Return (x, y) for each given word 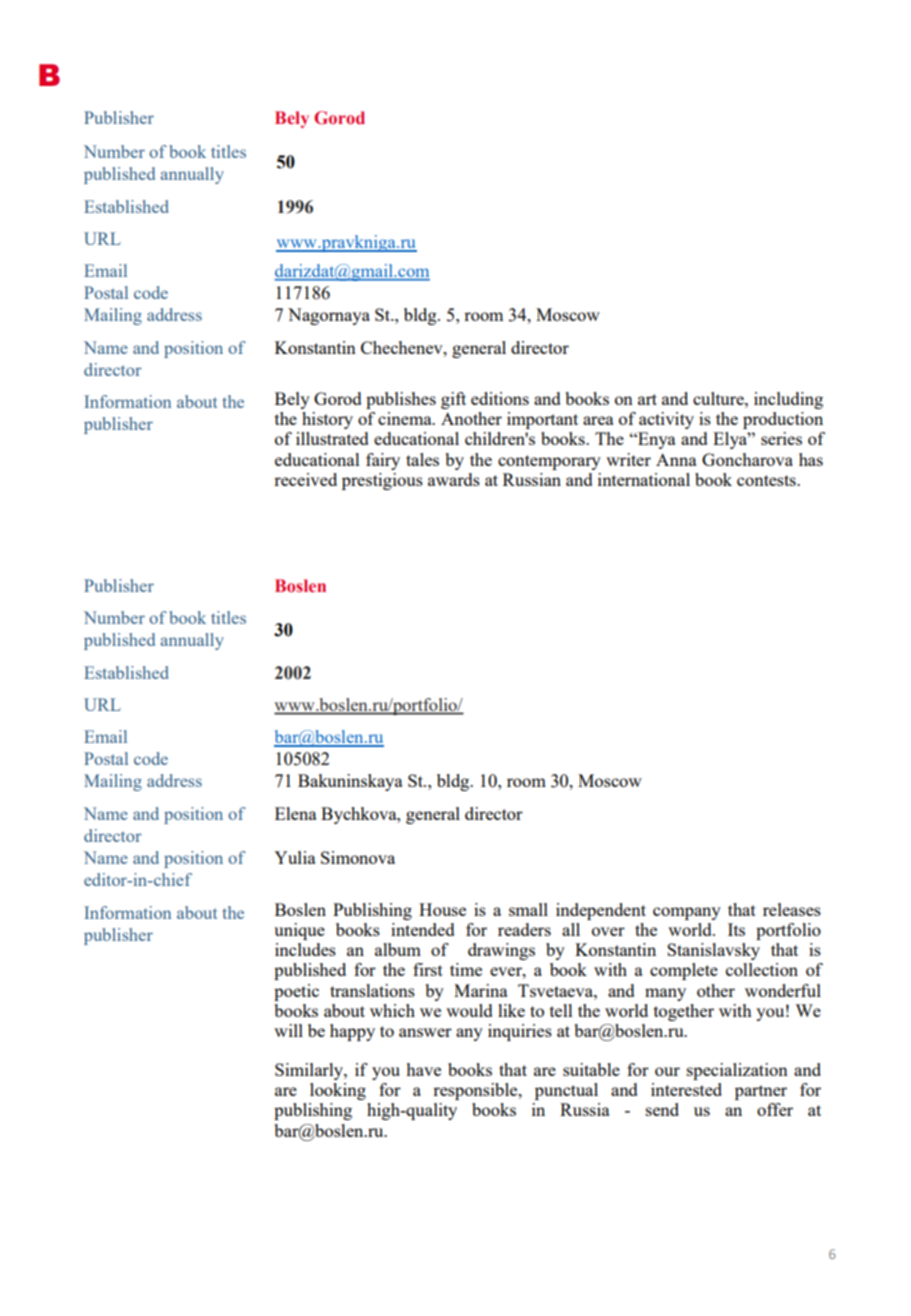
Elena (296, 813)
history (327, 420)
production (783, 420)
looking (338, 1091)
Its (736, 929)
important (542, 420)
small (528, 909)
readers (524, 929)
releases (792, 909)
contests (767, 480)
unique (299, 931)
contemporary (549, 462)
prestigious (382, 481)
